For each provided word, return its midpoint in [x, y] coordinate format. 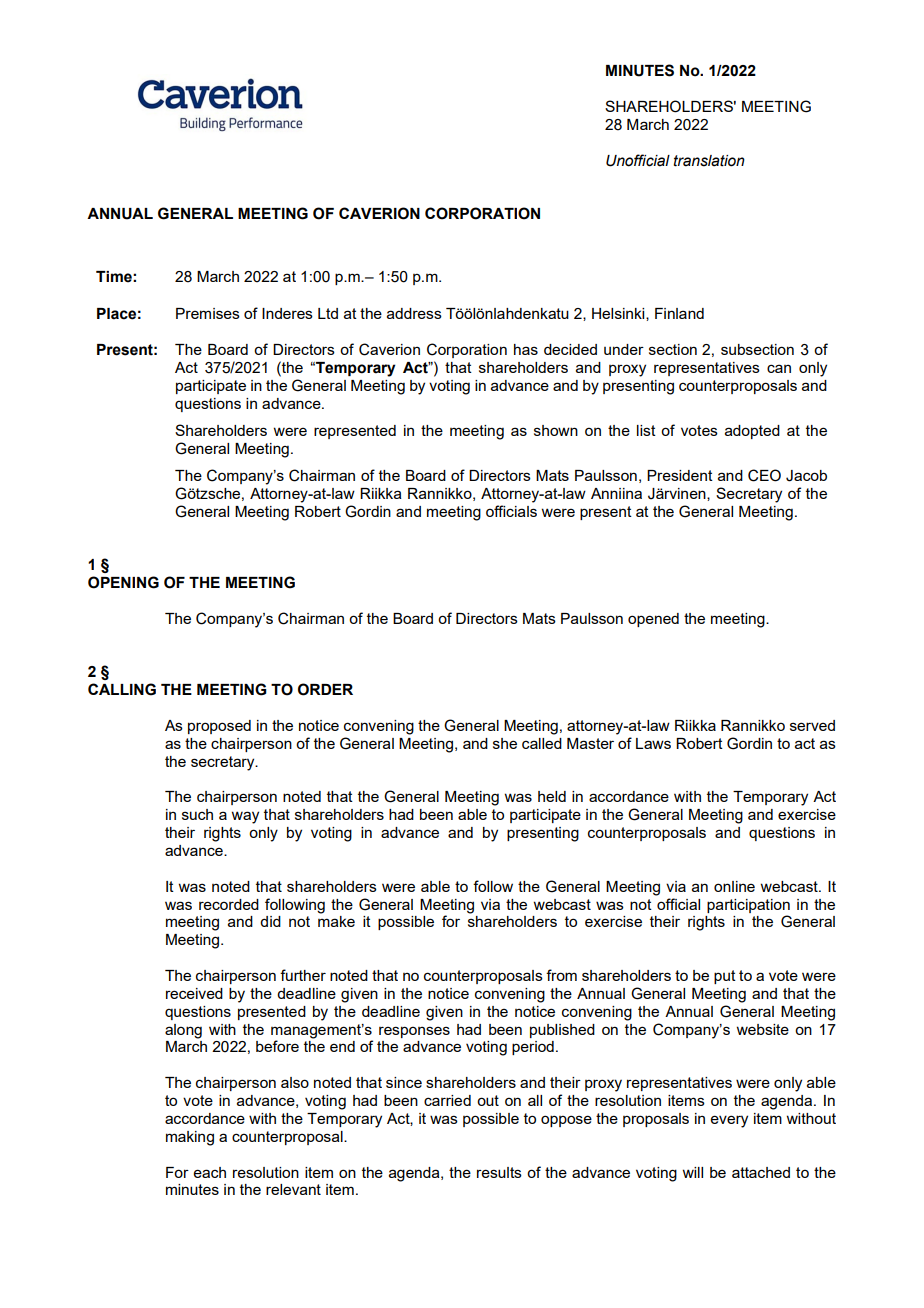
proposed [219, 727]
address [414, 313]
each [210, 1172]
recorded [229, 904]
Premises [208, 313]
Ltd [328, 313]
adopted [752, 432]
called [542, 743]
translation [709, 161]
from [561, 975]
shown [556, 430]
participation [748, 906]
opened [653, 620]
